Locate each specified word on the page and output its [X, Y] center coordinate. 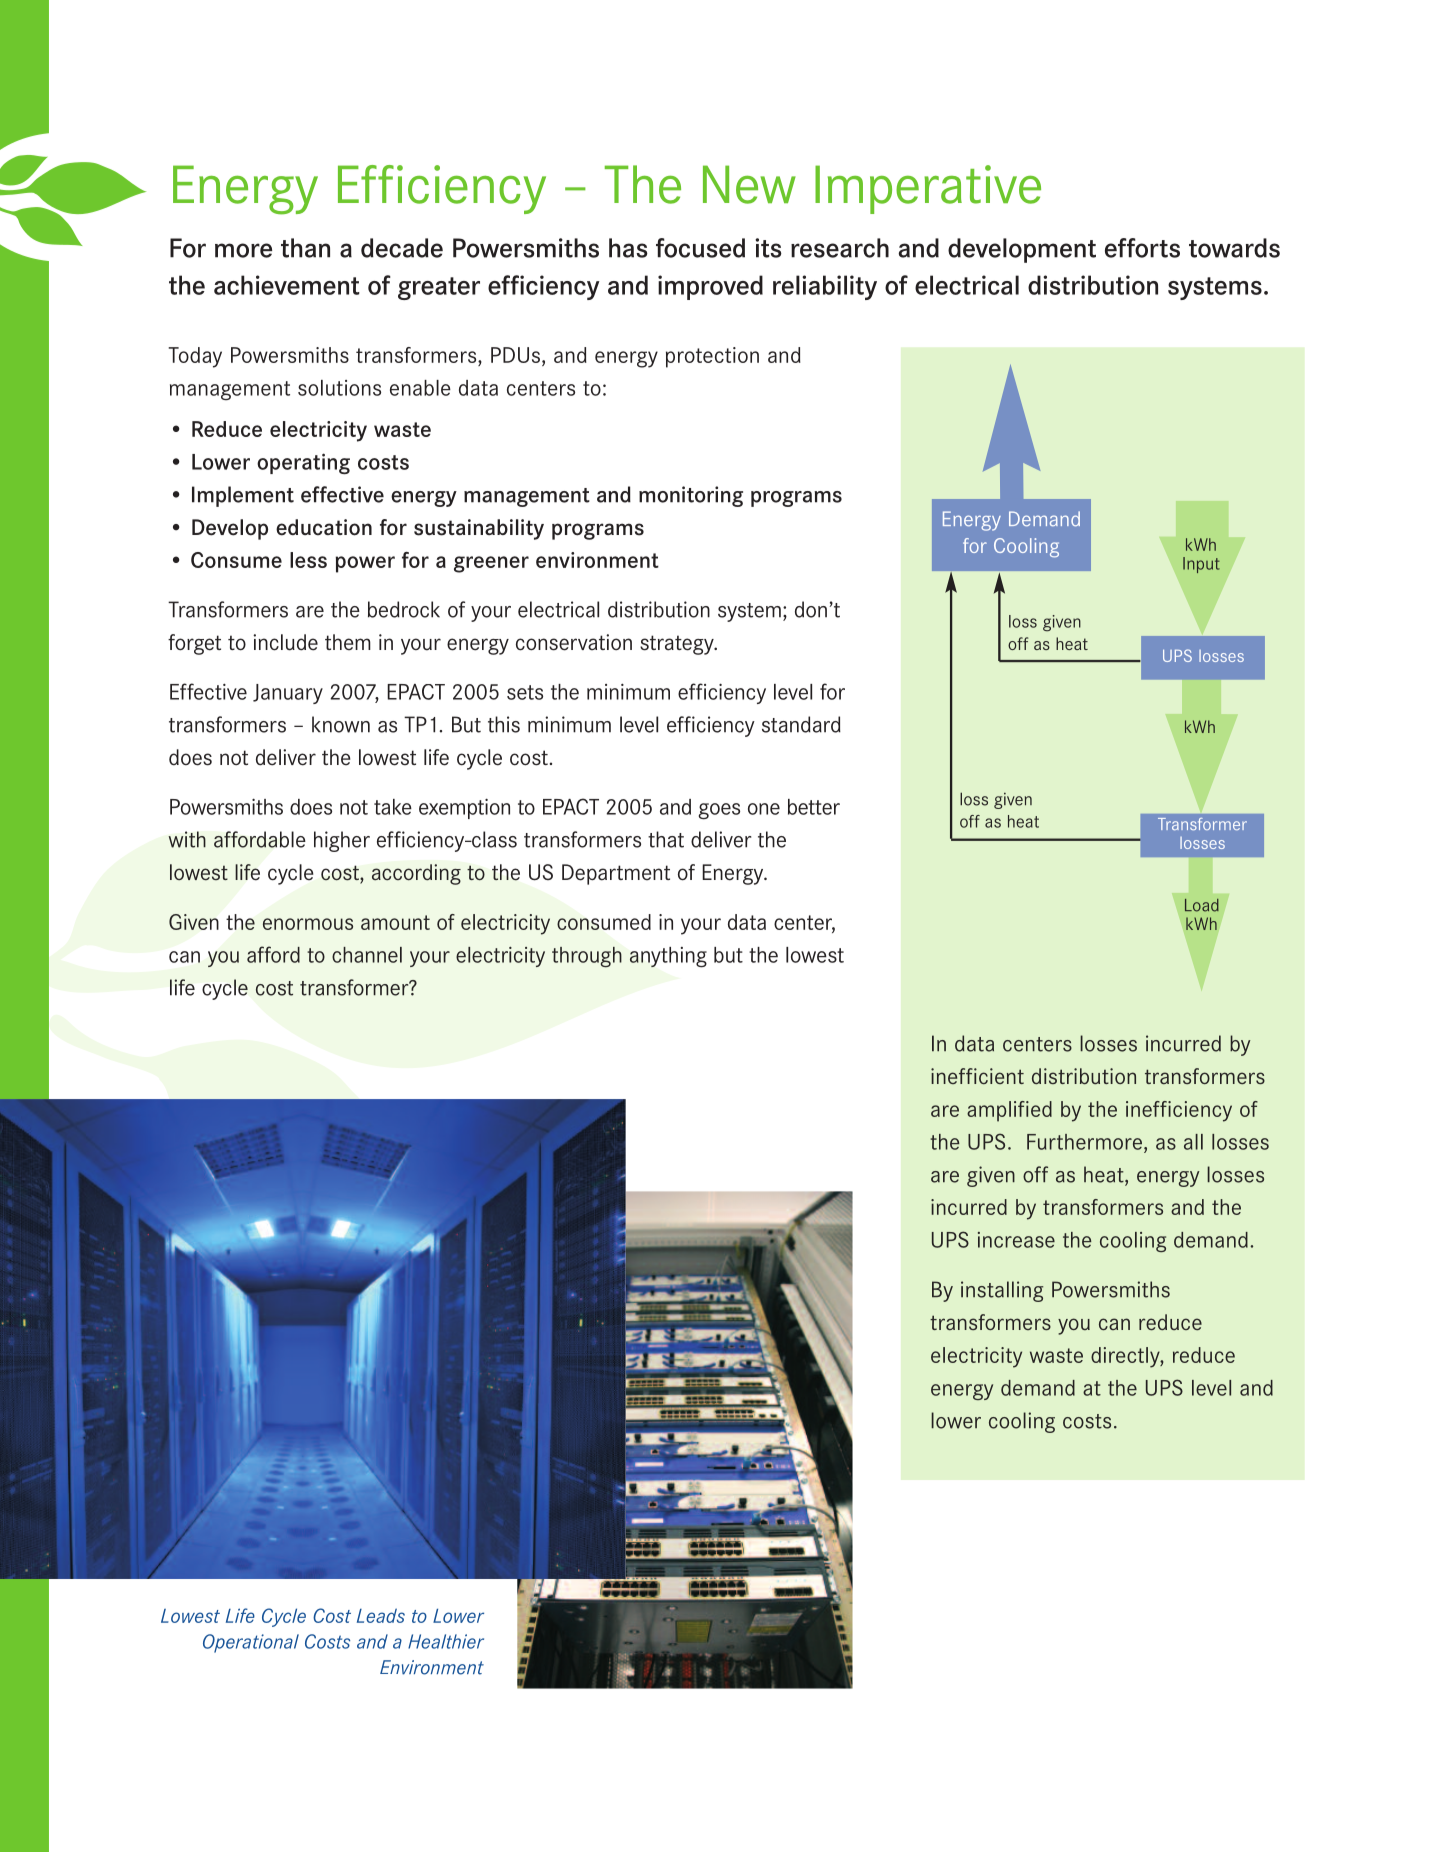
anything [668, 957]
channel [367, 955]
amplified [1009, 1111]
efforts [1142, 248]
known [341, 724]
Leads [381, 1615]
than [305, 248]
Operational [251, 1643]
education [324, 527]
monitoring [691, 496]
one [764, 809]
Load [1202, 905]
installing [1002, 1291]
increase [1016, 1240]
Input [1201, 565]
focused [700, 248]
